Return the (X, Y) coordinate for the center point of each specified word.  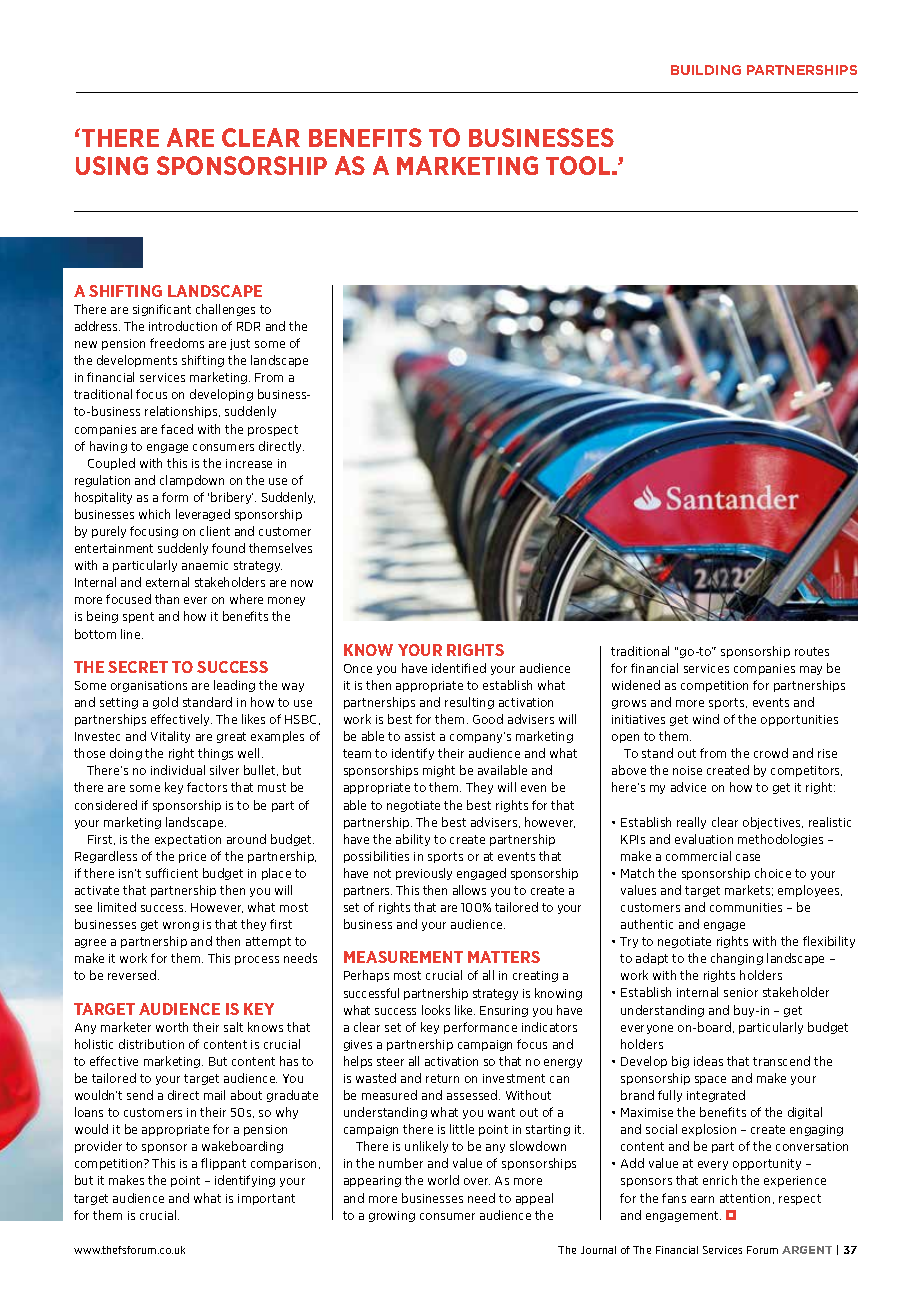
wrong (181, 926)
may (811, 670)
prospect (273, 430)
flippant (223, 1164)
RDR (248, 326)
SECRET (138, 667)
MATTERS (504, 957)
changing (737, 959)
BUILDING (706, 70)
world (443, 1180)
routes (812, 651)
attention (745, 1198)
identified (459, 668)
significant (162, 310)
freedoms (177, 343)
